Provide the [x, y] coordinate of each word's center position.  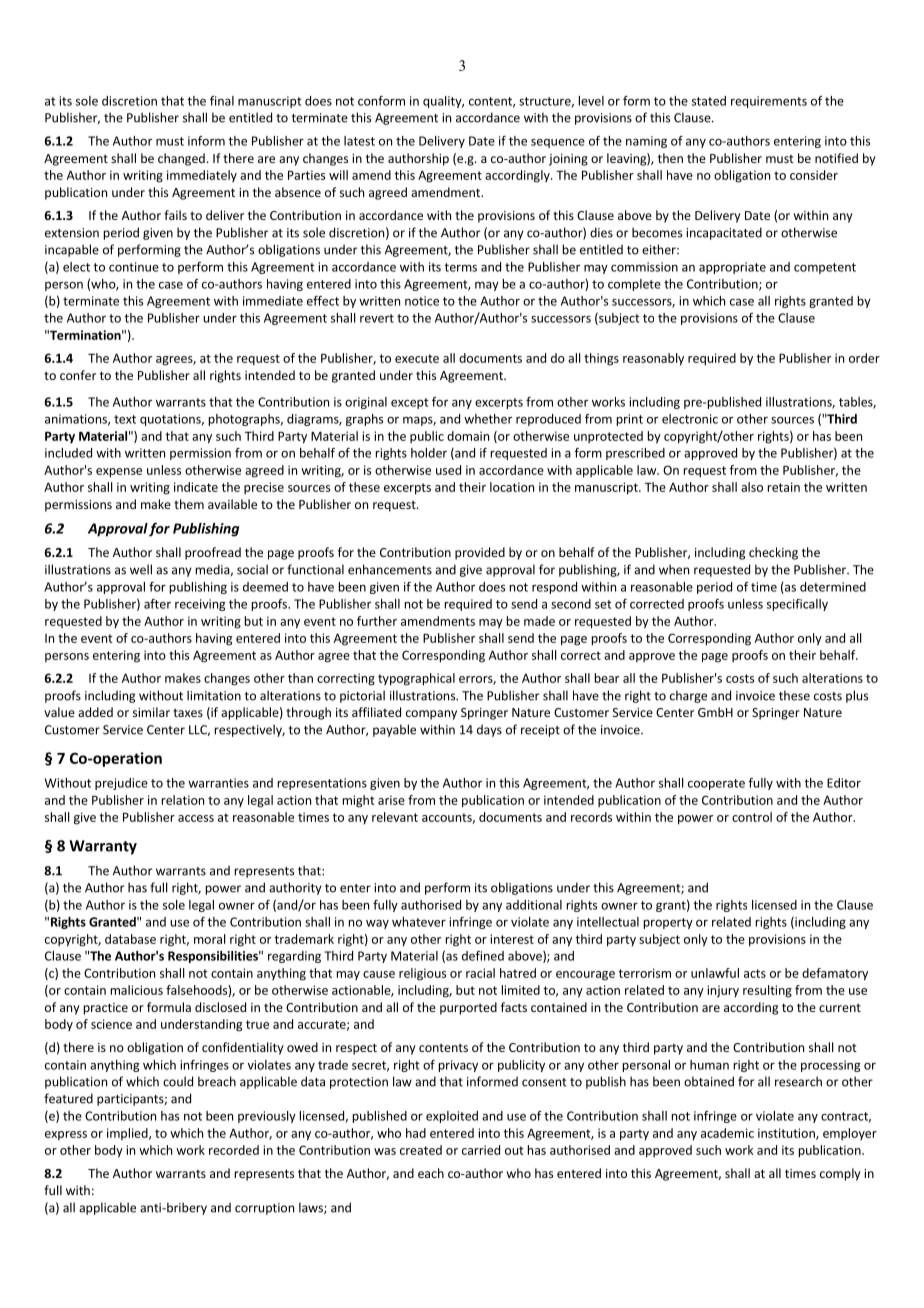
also [752, 487]
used [448, 470]
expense [119, 473]
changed [181, 159]
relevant [395, 817]
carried [481, 1150]
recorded [234, 1150]
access [196, 818]
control [752, 817]
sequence [558, 143]
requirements [769, 102]
